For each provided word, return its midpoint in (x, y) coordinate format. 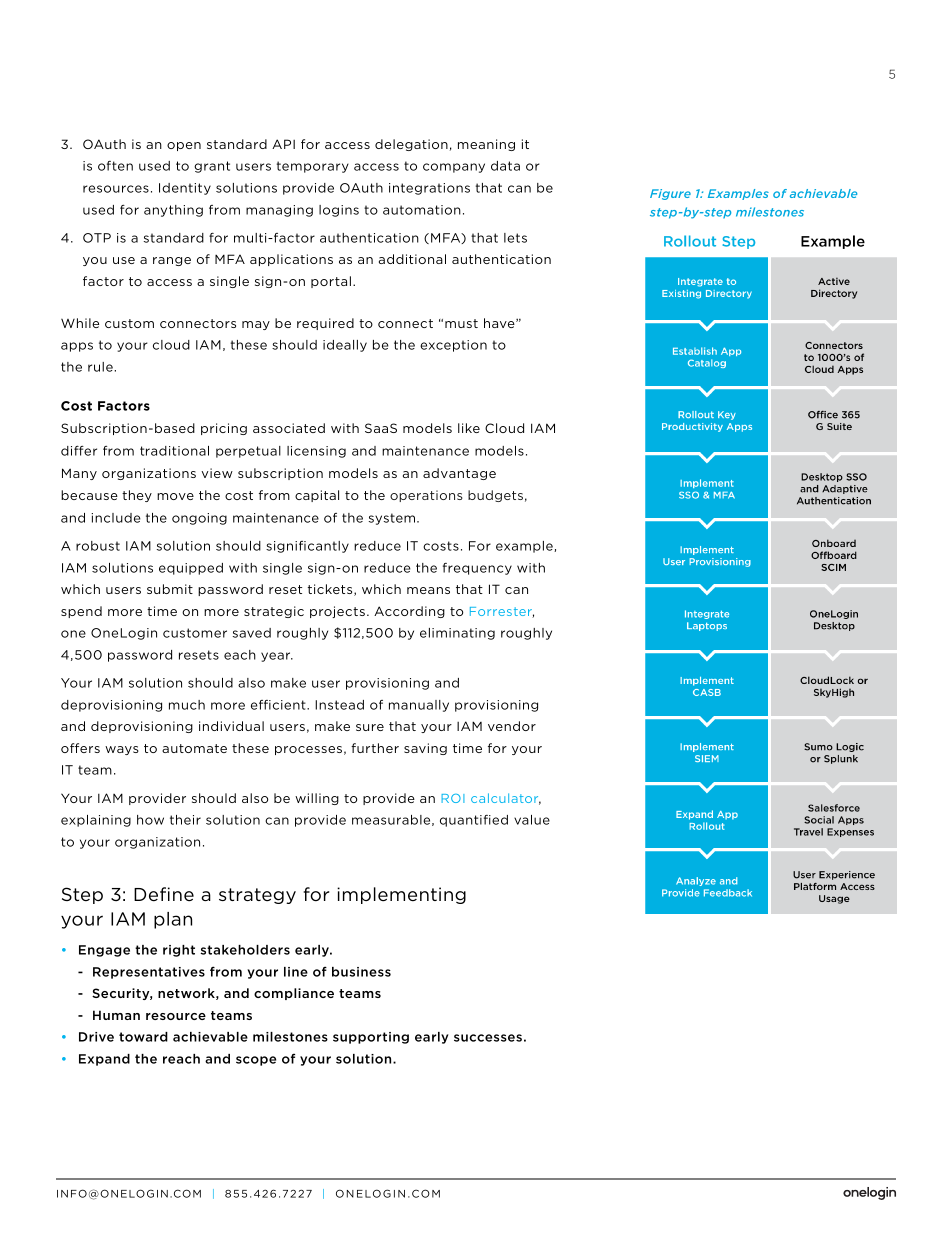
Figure (670, 194)
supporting (371, 1038)
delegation (411, 145)
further (375, 748)
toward (143, 1037)
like (469, 428)
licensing (316, 452)
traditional (174, 451)
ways (122, 750)
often (115, 166)
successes (488, 1038)
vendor (512, 726)
